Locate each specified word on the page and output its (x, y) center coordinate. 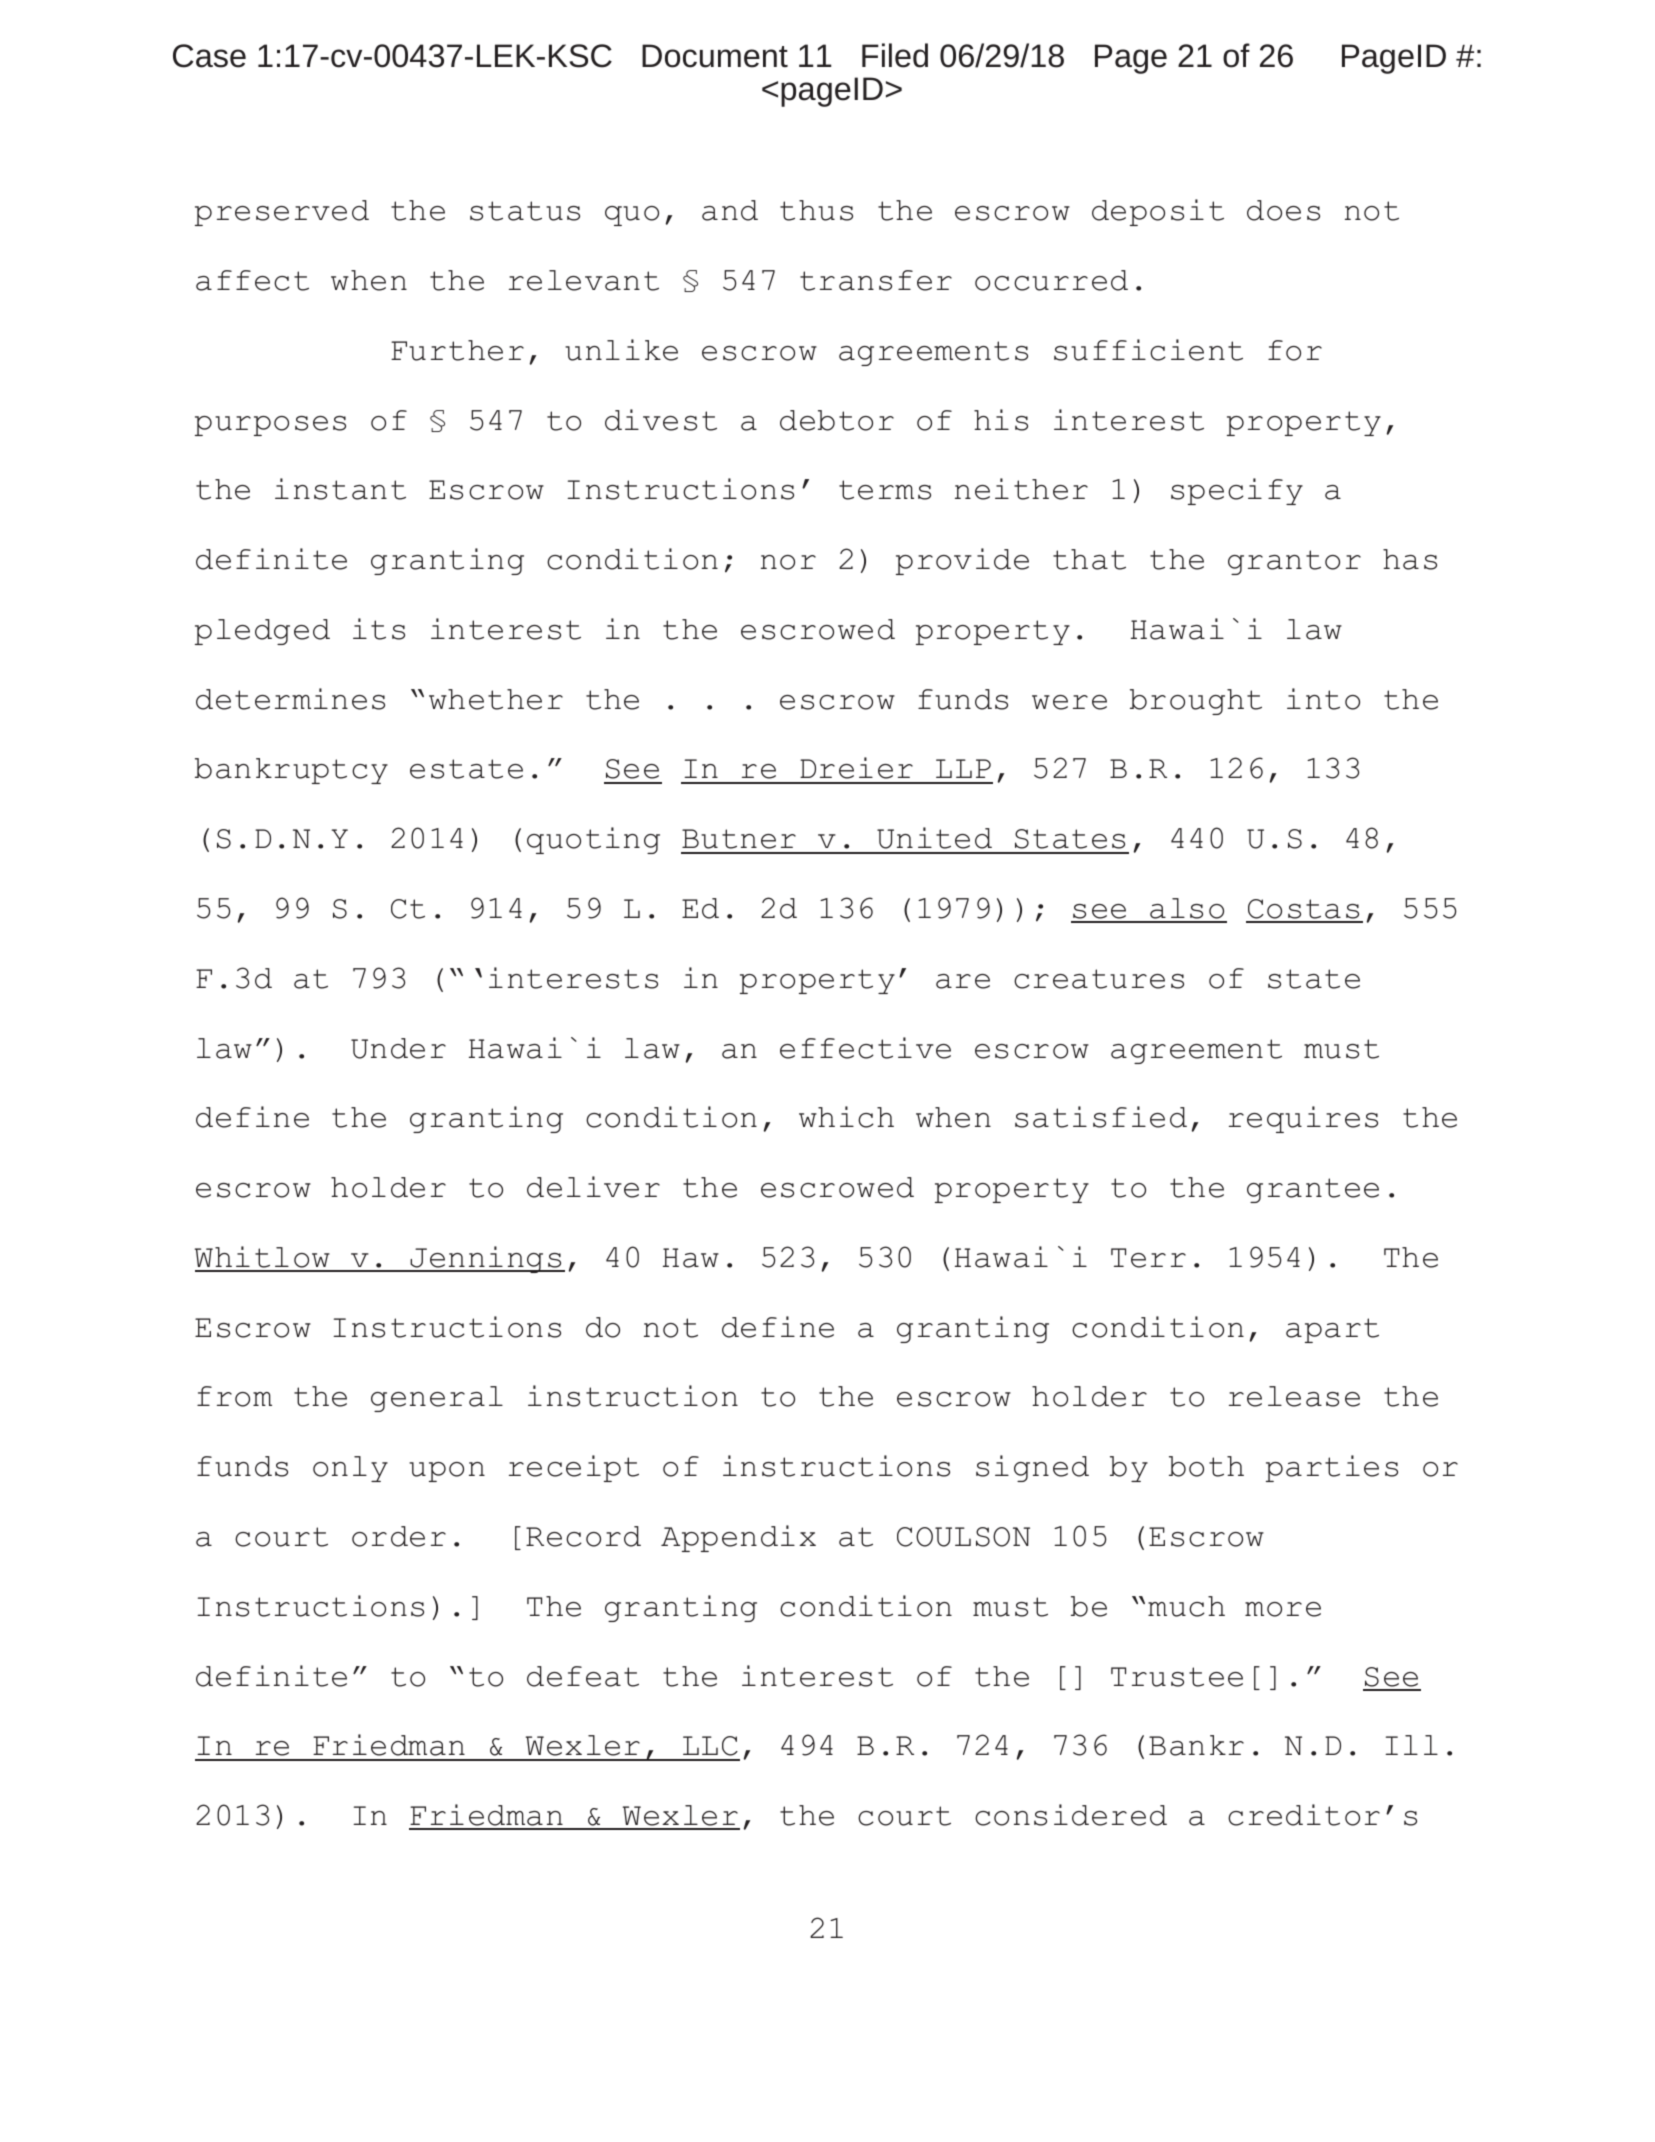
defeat (583, 1676)
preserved (282, 213)
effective (865, 1048)
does (1283, 210)
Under (398, 1048)
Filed (895, 55)
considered (1071, 1815)
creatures (1099, 979)
